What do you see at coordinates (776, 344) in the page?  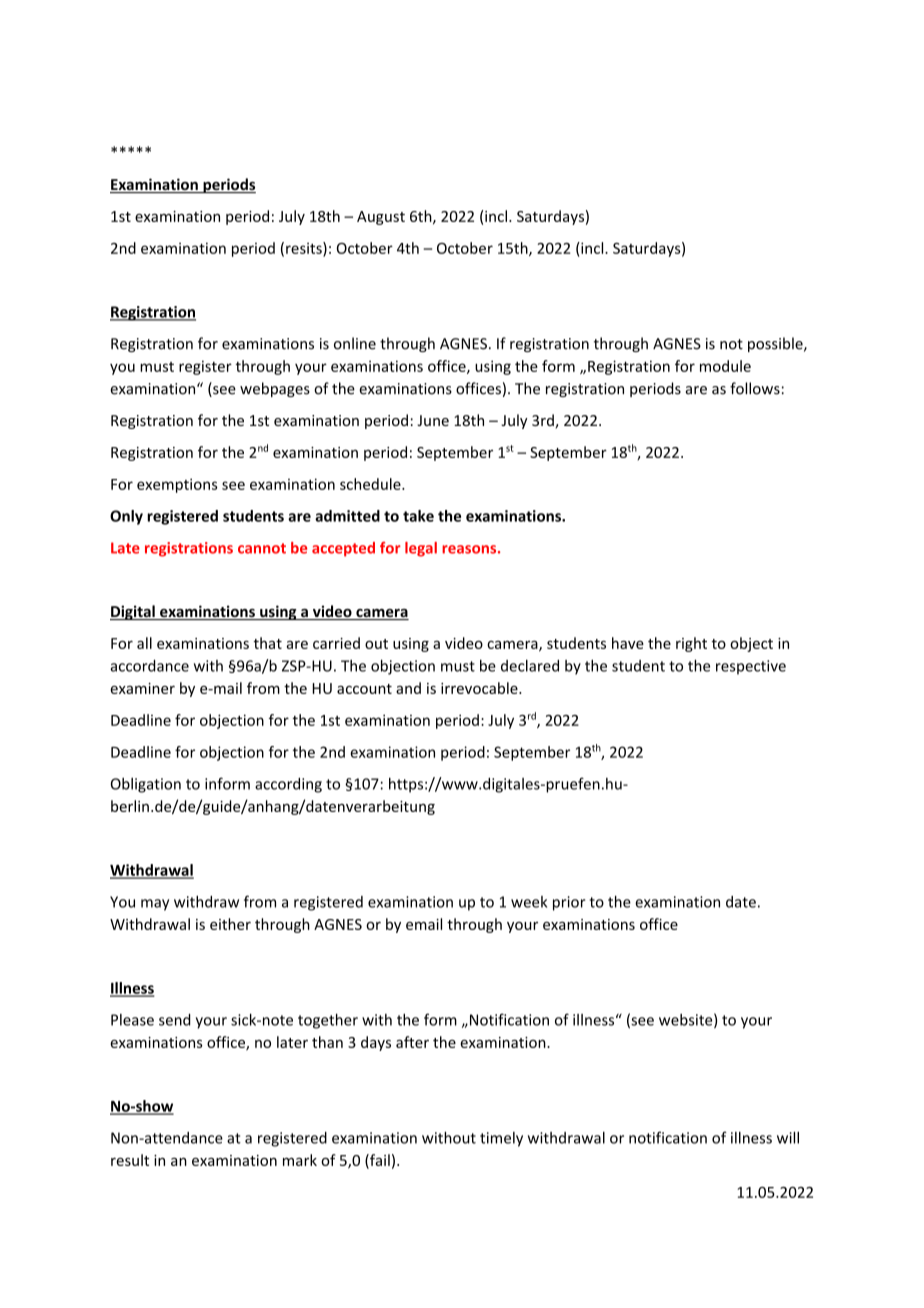 I see `possible` at bounding box center [776, 344].
